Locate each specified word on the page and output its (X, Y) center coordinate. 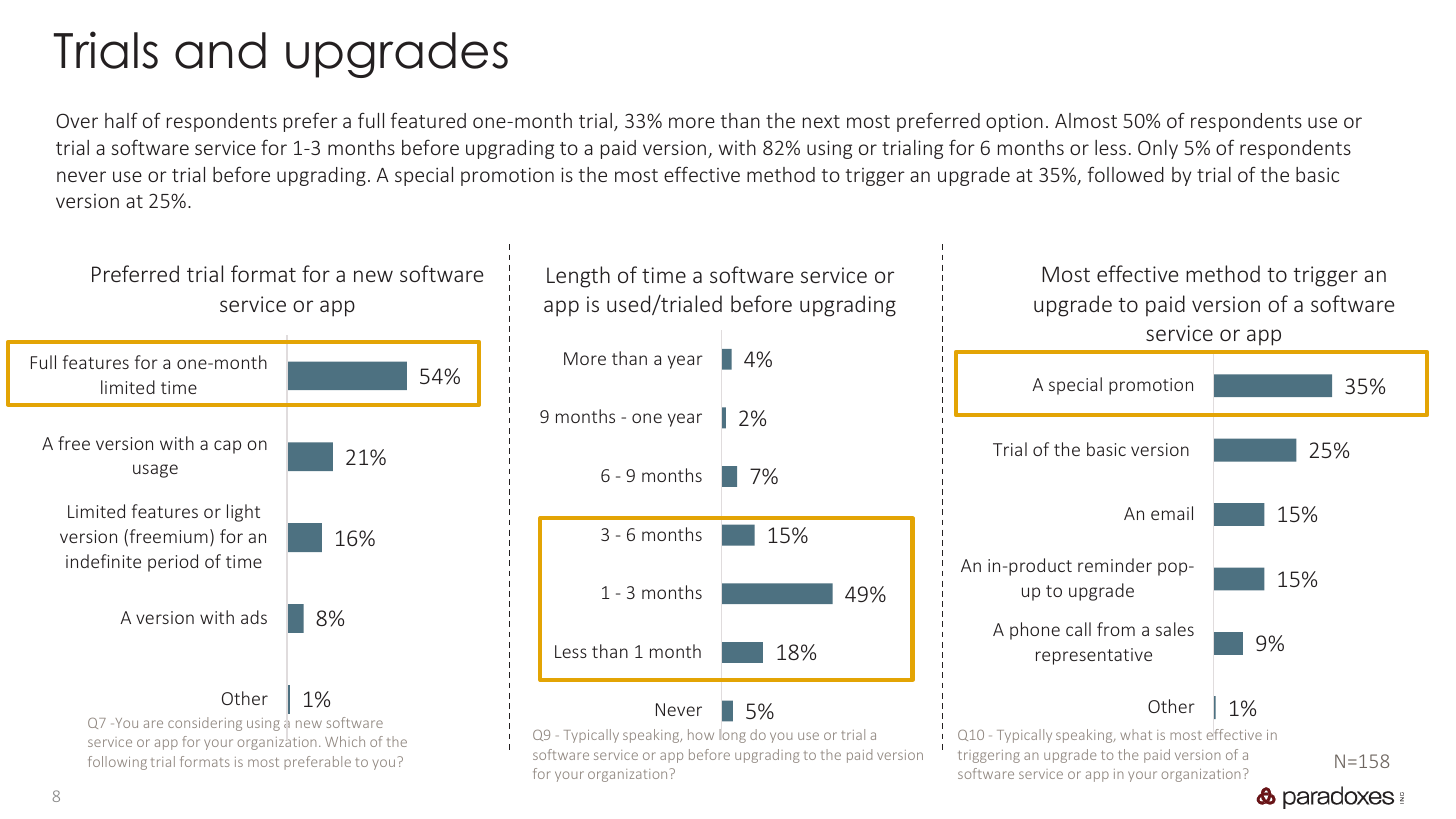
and (220, 50)
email (1172, 513)
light (243, 513)
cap (227, 447)
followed (1126, 174)
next (821, 121)
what (1136, 734)
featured (428, 120)
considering (205, 724)
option (1014, 122)
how (701, 734)
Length (578, 277)
